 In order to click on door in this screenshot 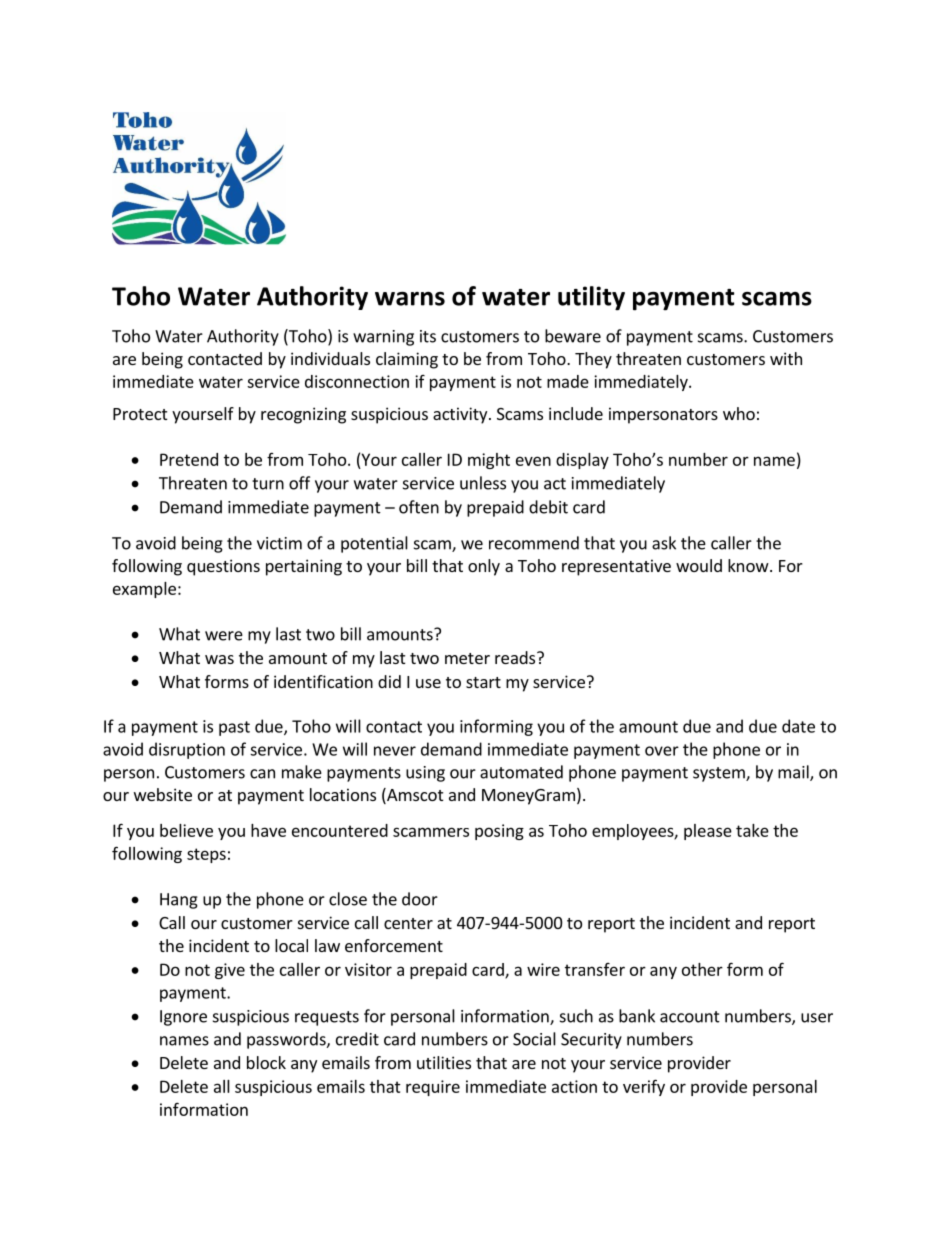, I will do `click(420, 899)`.
